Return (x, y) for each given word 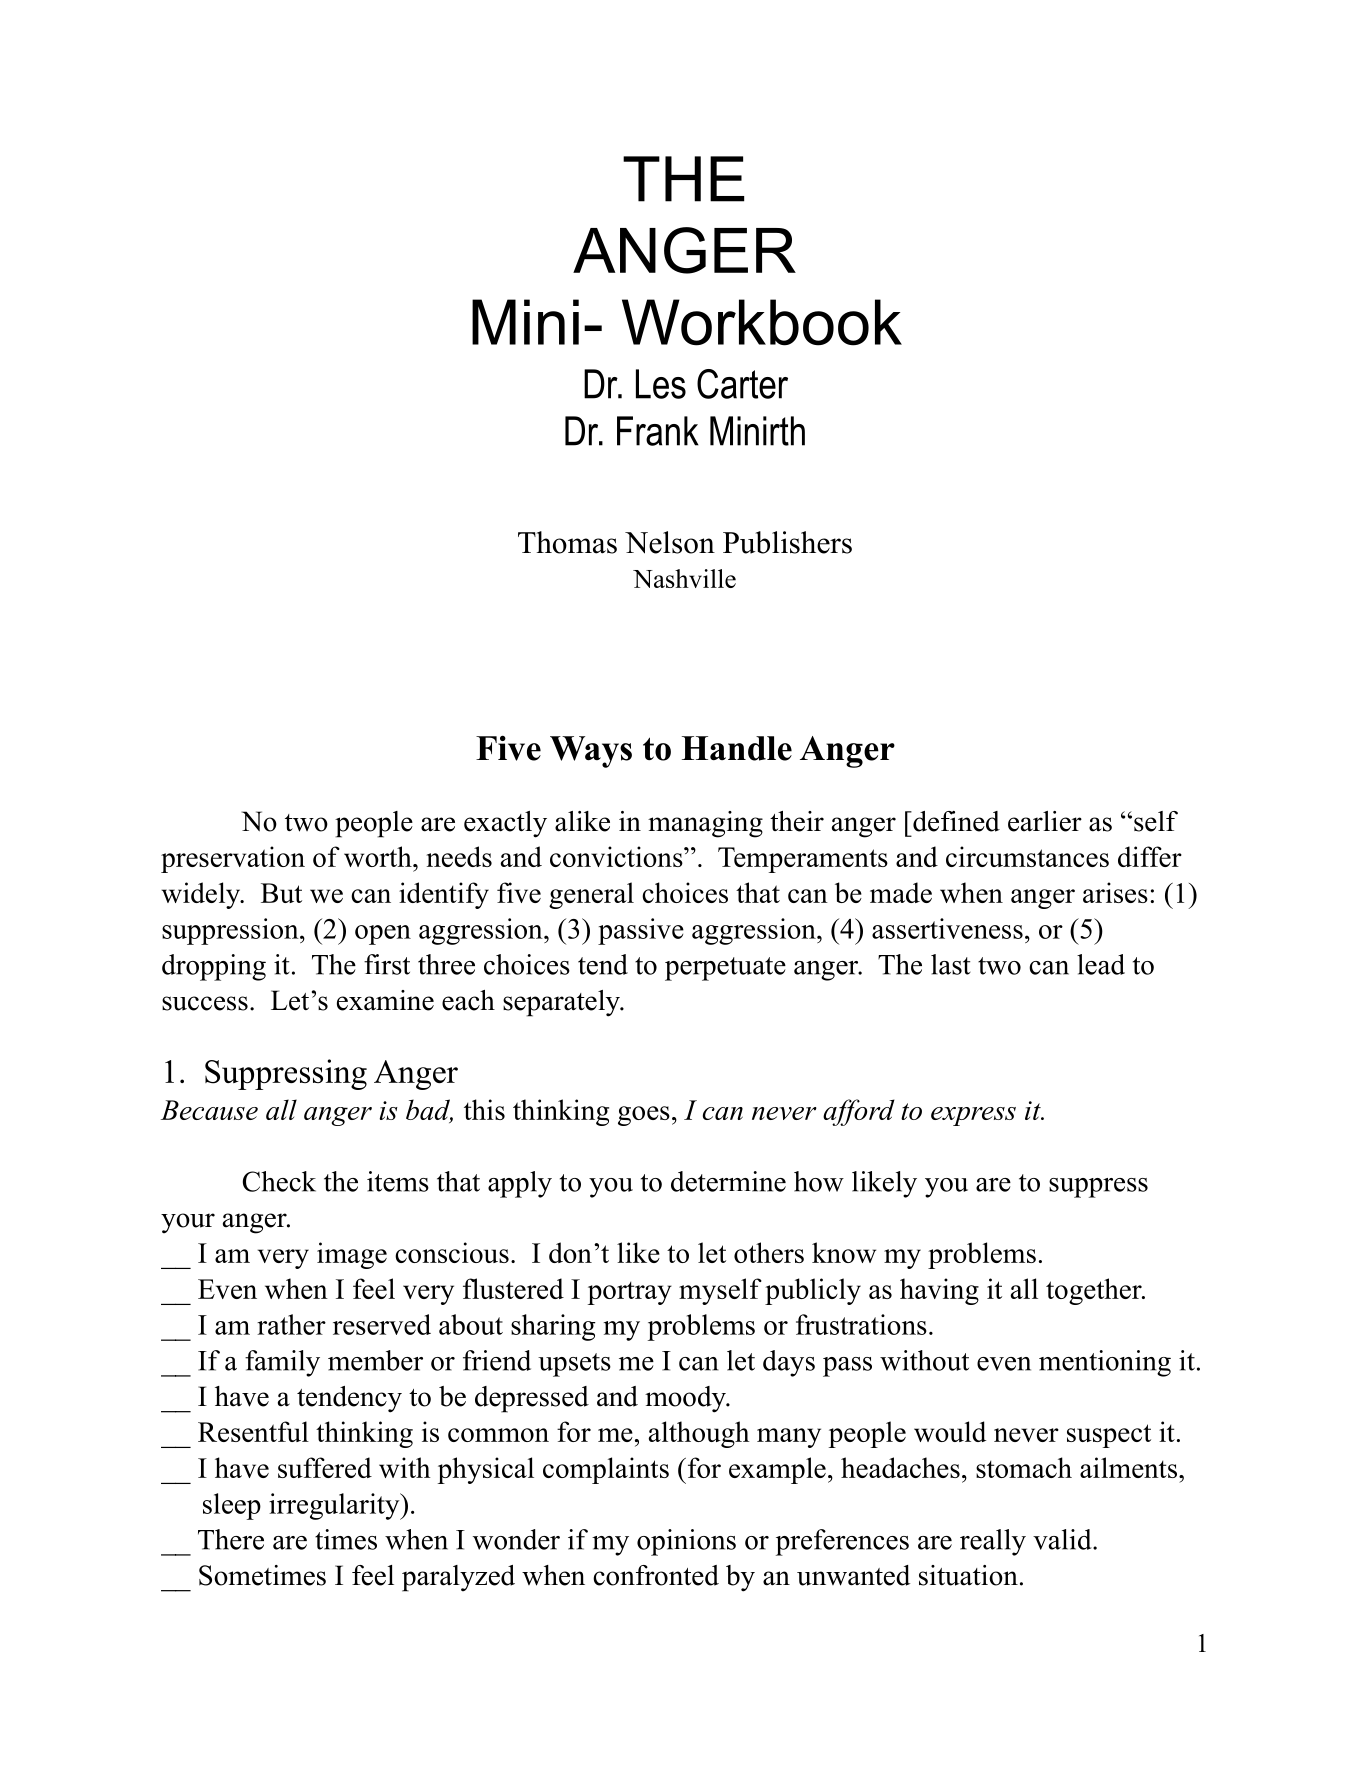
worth (379, 856)
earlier (1045, 821)
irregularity (335, 1506)
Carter (742, 384)
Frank (658, 431)
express (973, 1116)
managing (705, 824)
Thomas (567, 542)
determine (728, 1181)
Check (279, 1181)
